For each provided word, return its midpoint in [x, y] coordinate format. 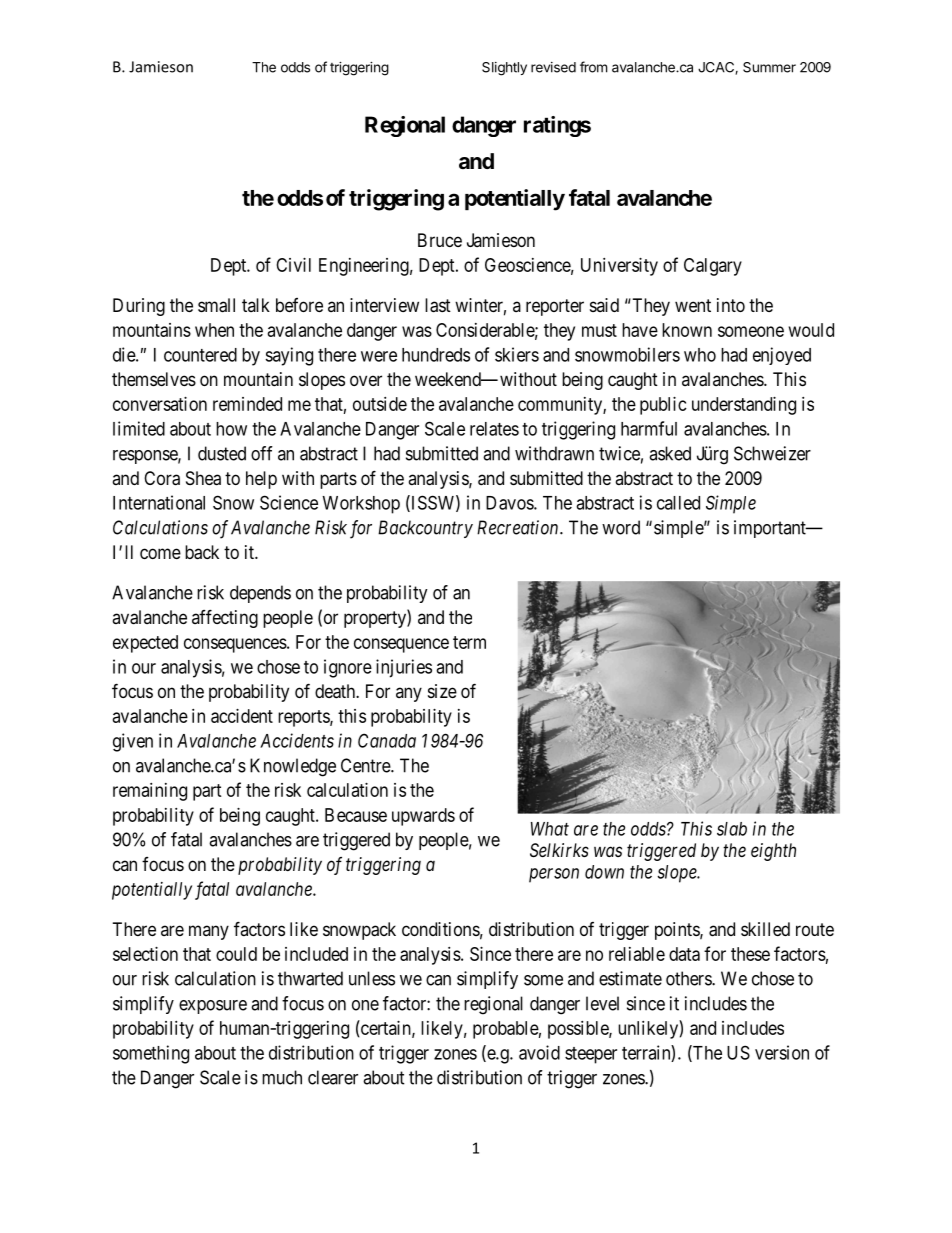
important [771, 529]
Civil [293, 265]
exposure [213, 1007]
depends [260, 594]
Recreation [519, 527]
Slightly [504, 69]
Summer [769, 67]
